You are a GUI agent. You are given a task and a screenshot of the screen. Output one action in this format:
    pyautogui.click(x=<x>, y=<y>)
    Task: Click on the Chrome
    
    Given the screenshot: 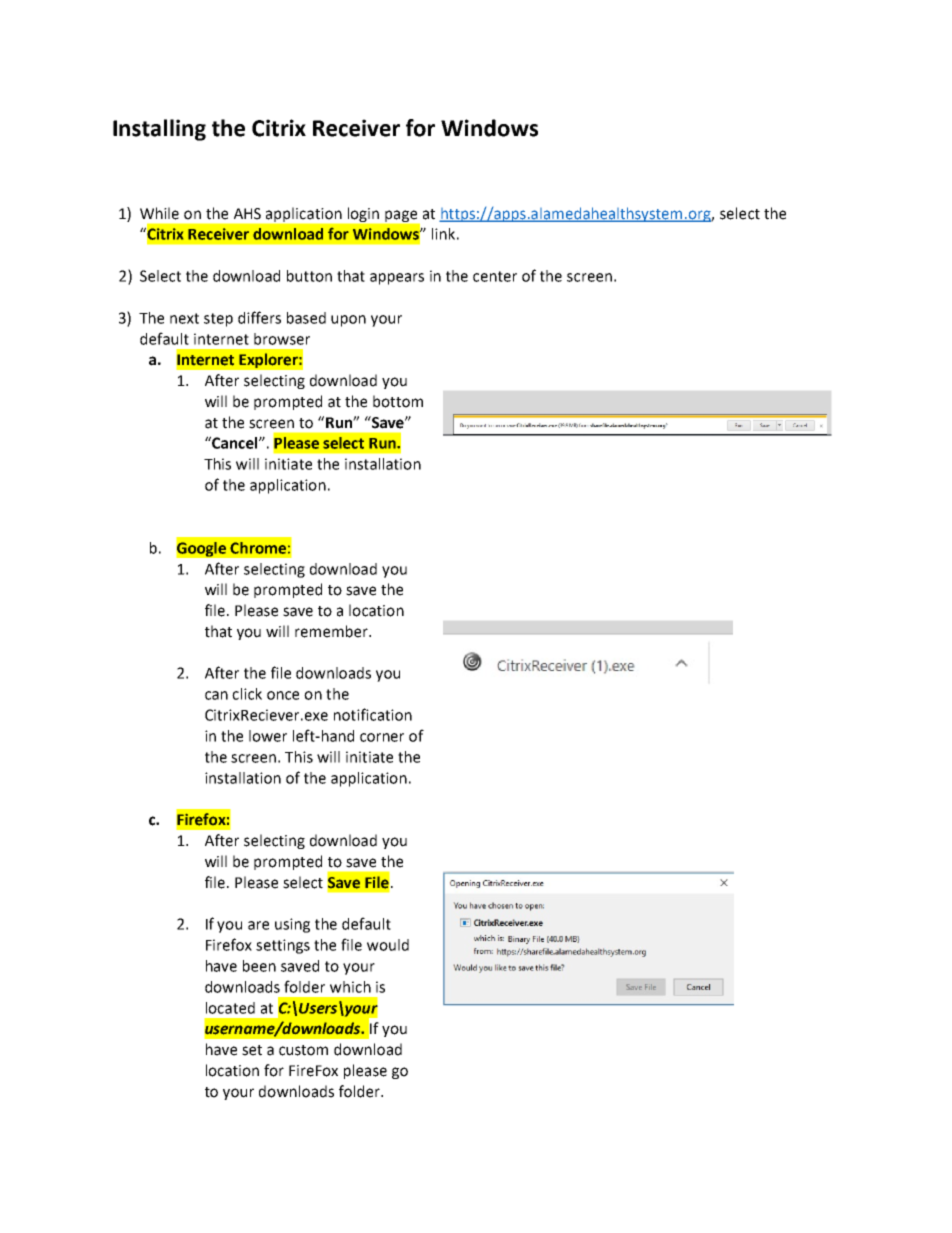 What is the action you would take?
    pyautogui.click(x=258, y=548)
